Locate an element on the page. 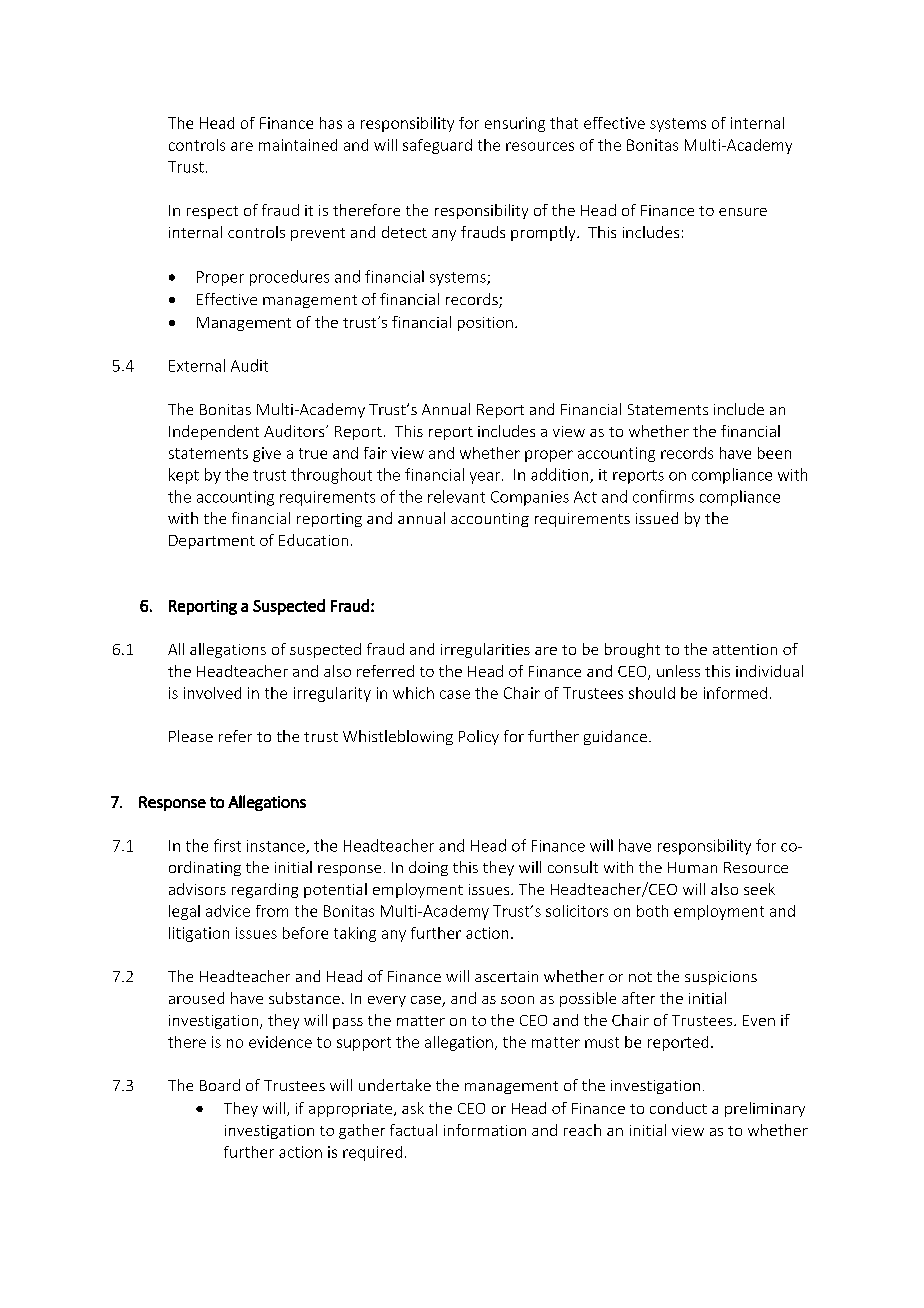 The image size is (924, 1308). ensure is located at coordinates (743, 212).
